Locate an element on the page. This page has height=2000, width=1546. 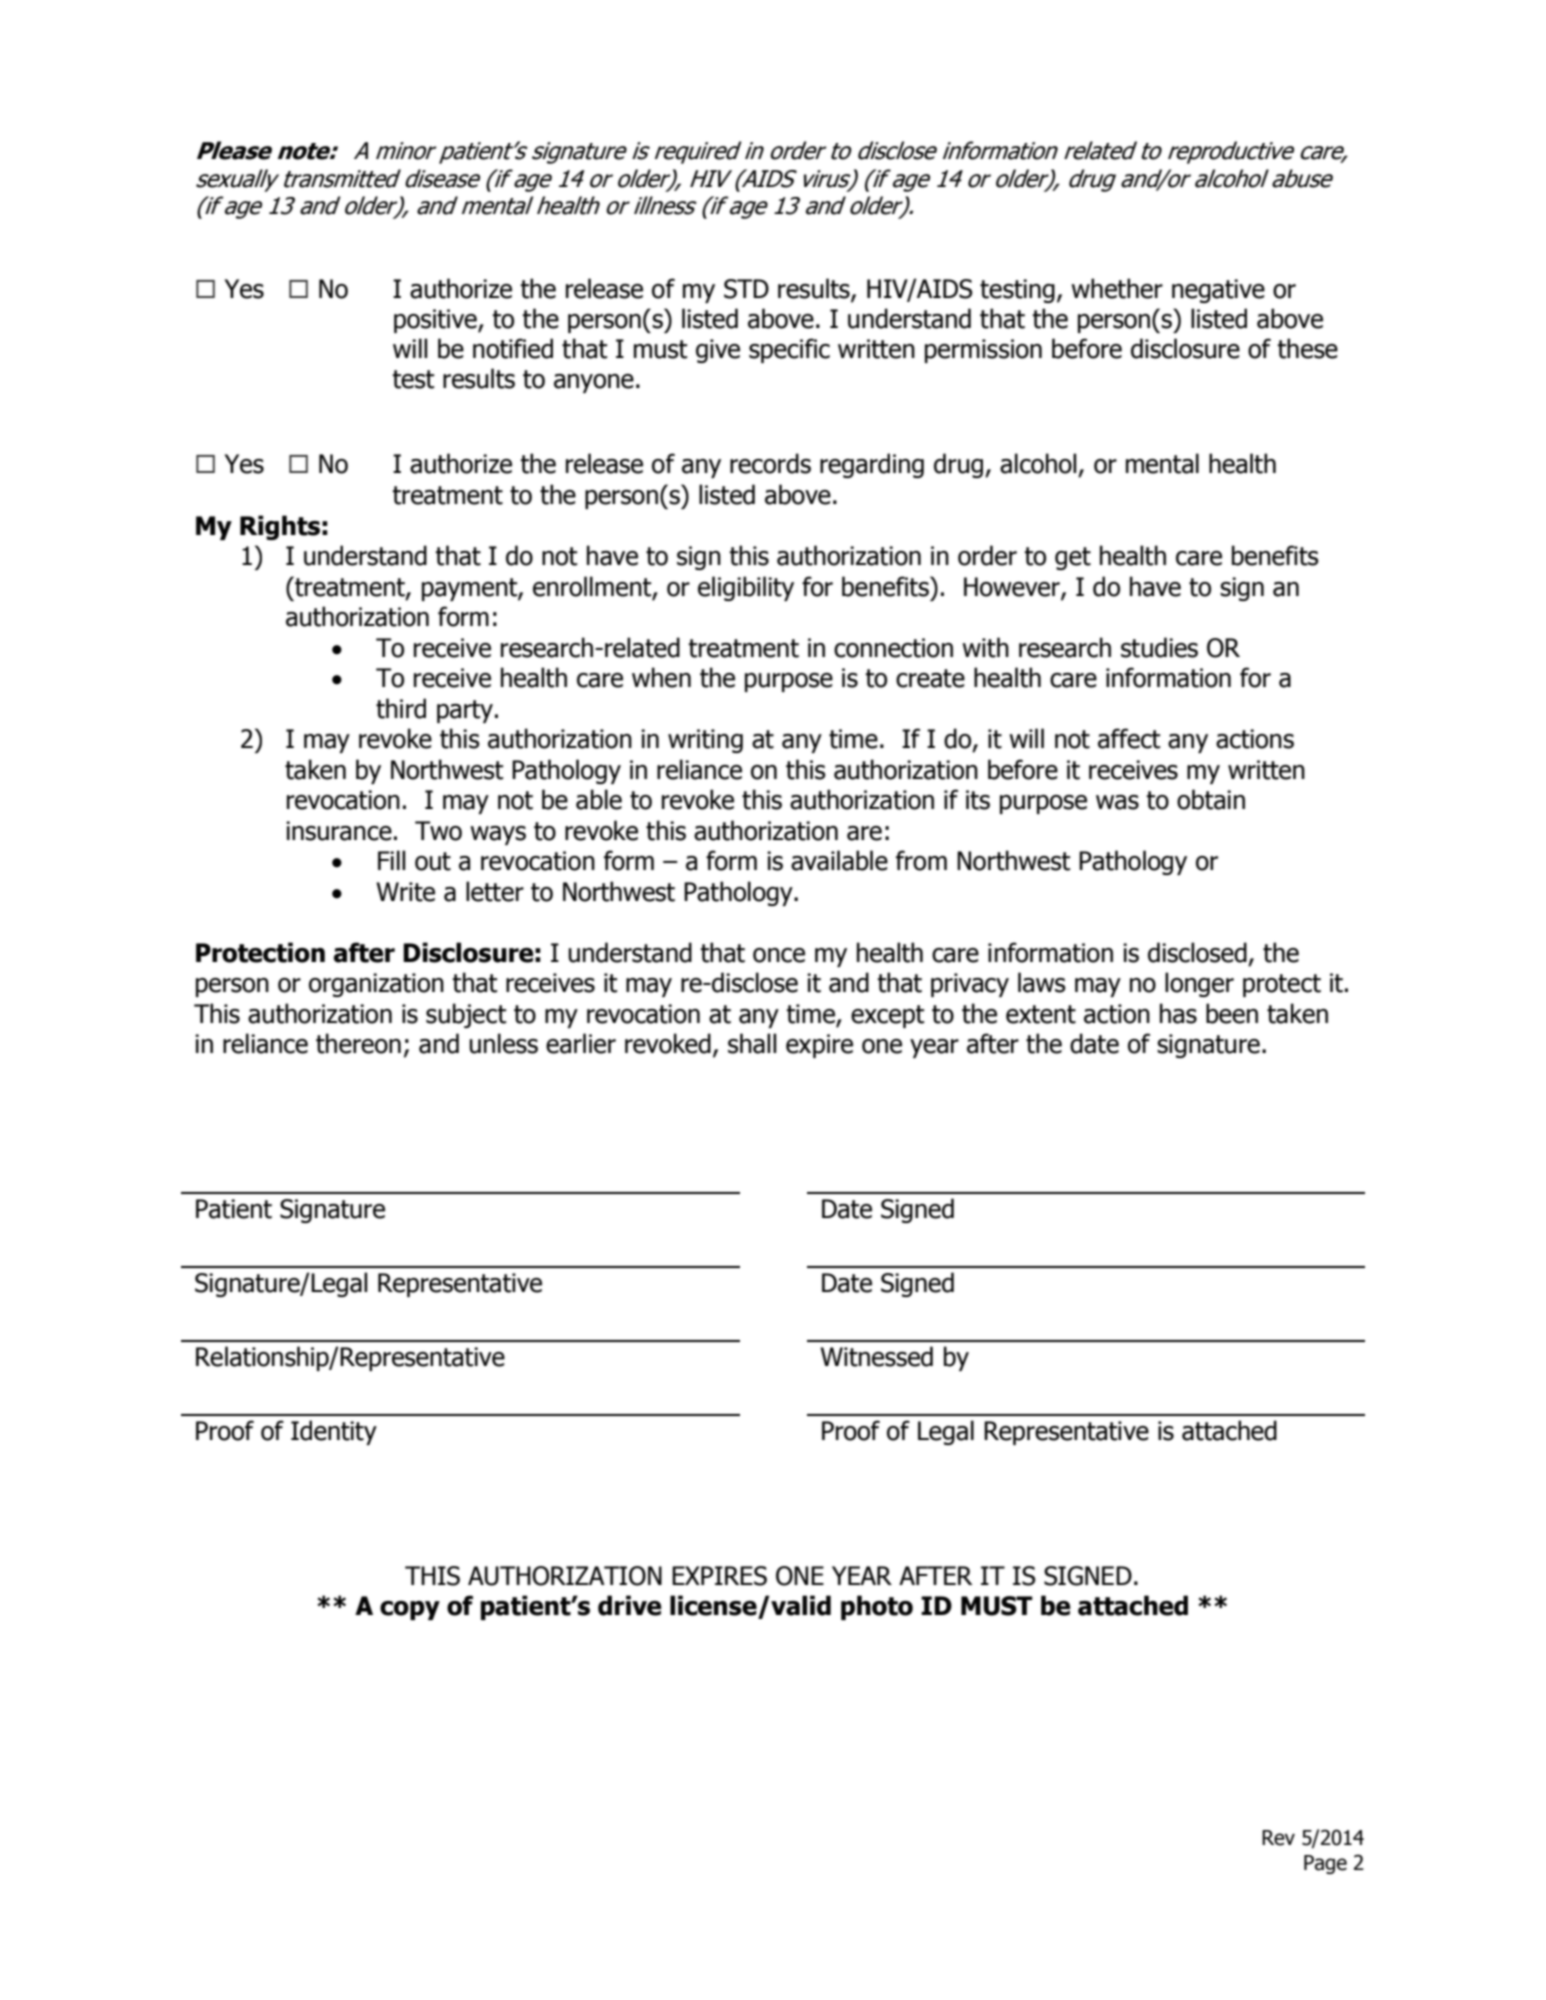
Two is located at coordinates (438, 831).
